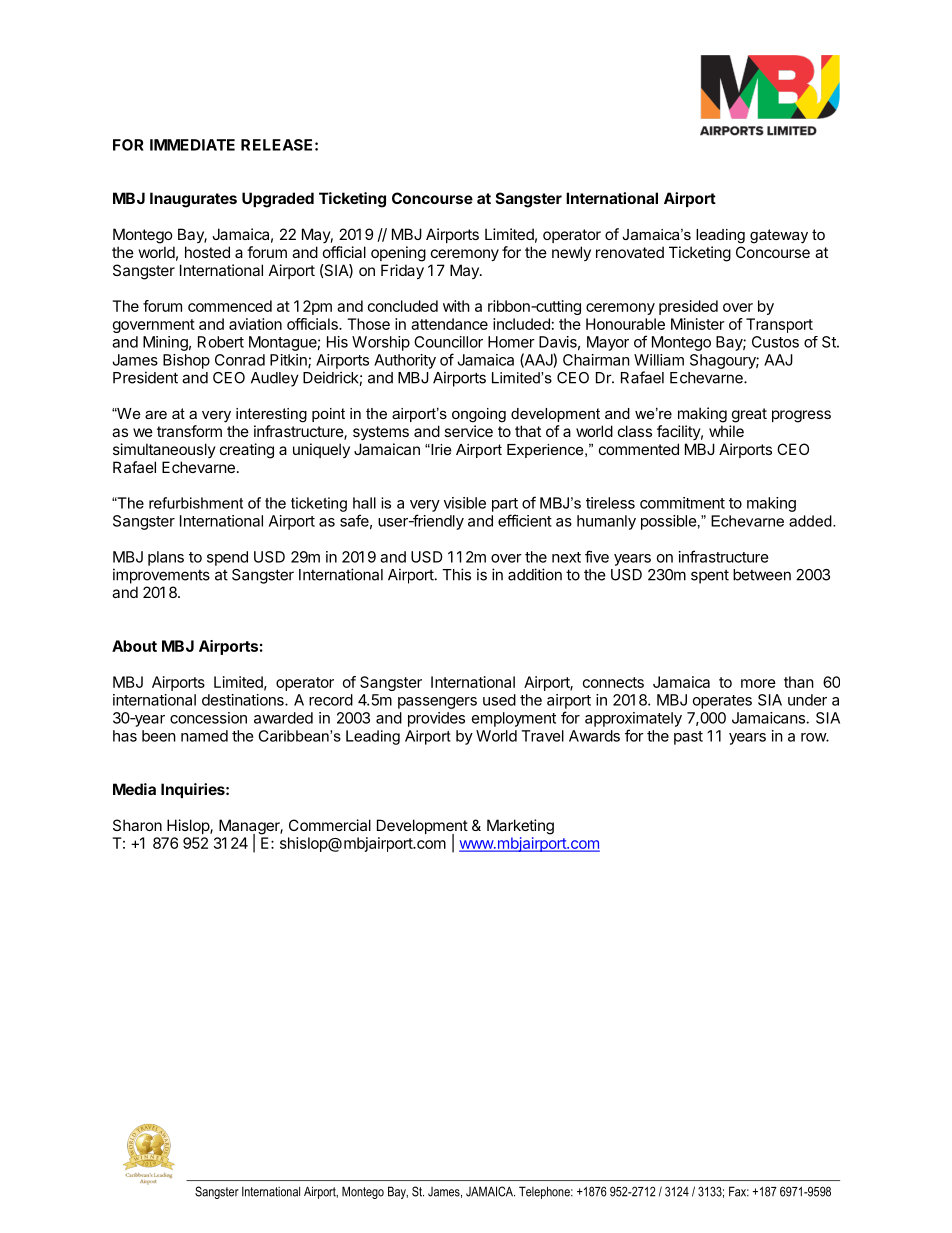  What do you see at coordinates (722, 702) in the screenshot?
I see `operates` at bounding box center [722, 702].
